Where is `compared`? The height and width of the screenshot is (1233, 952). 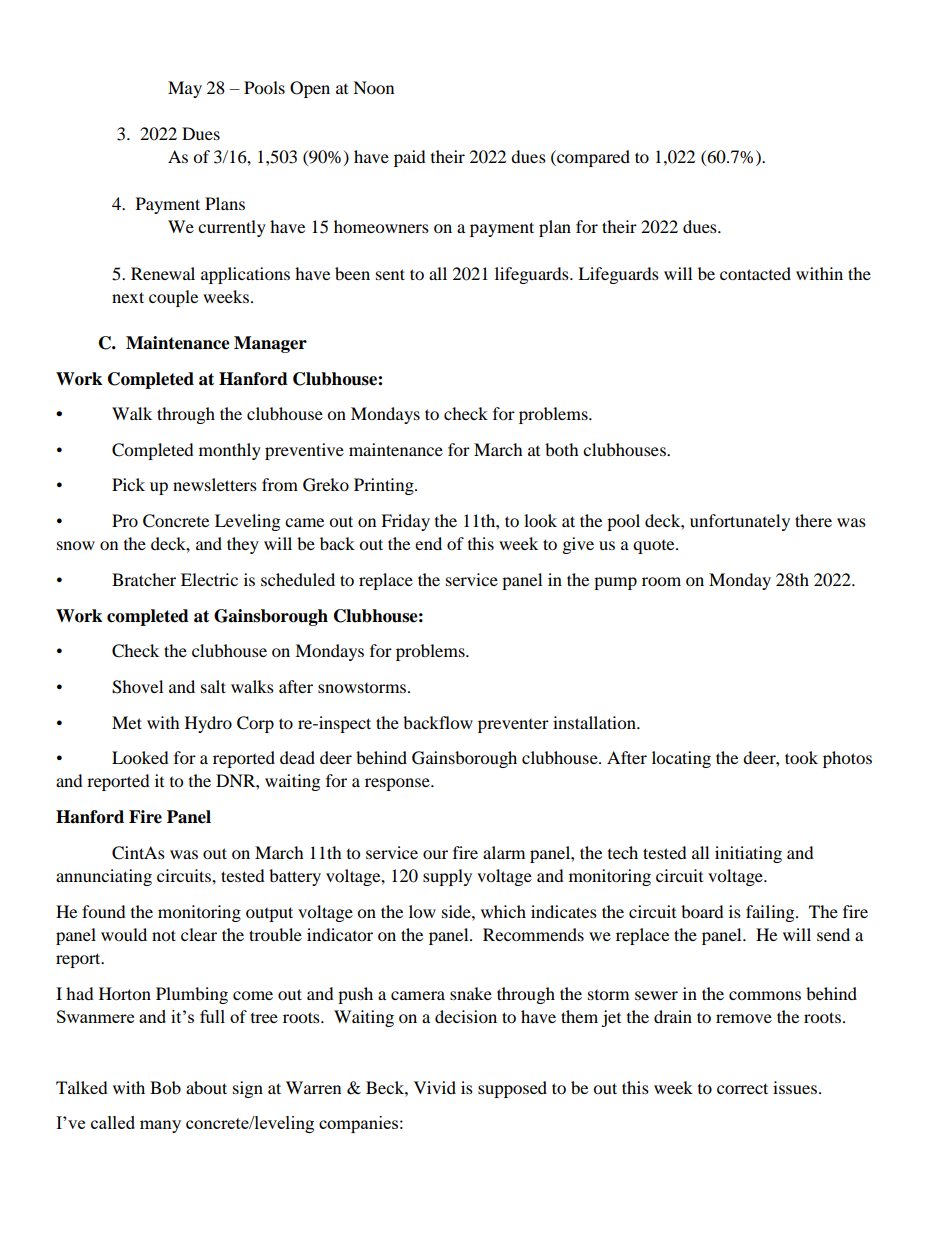
compared is located at coordinates (592, 158).
